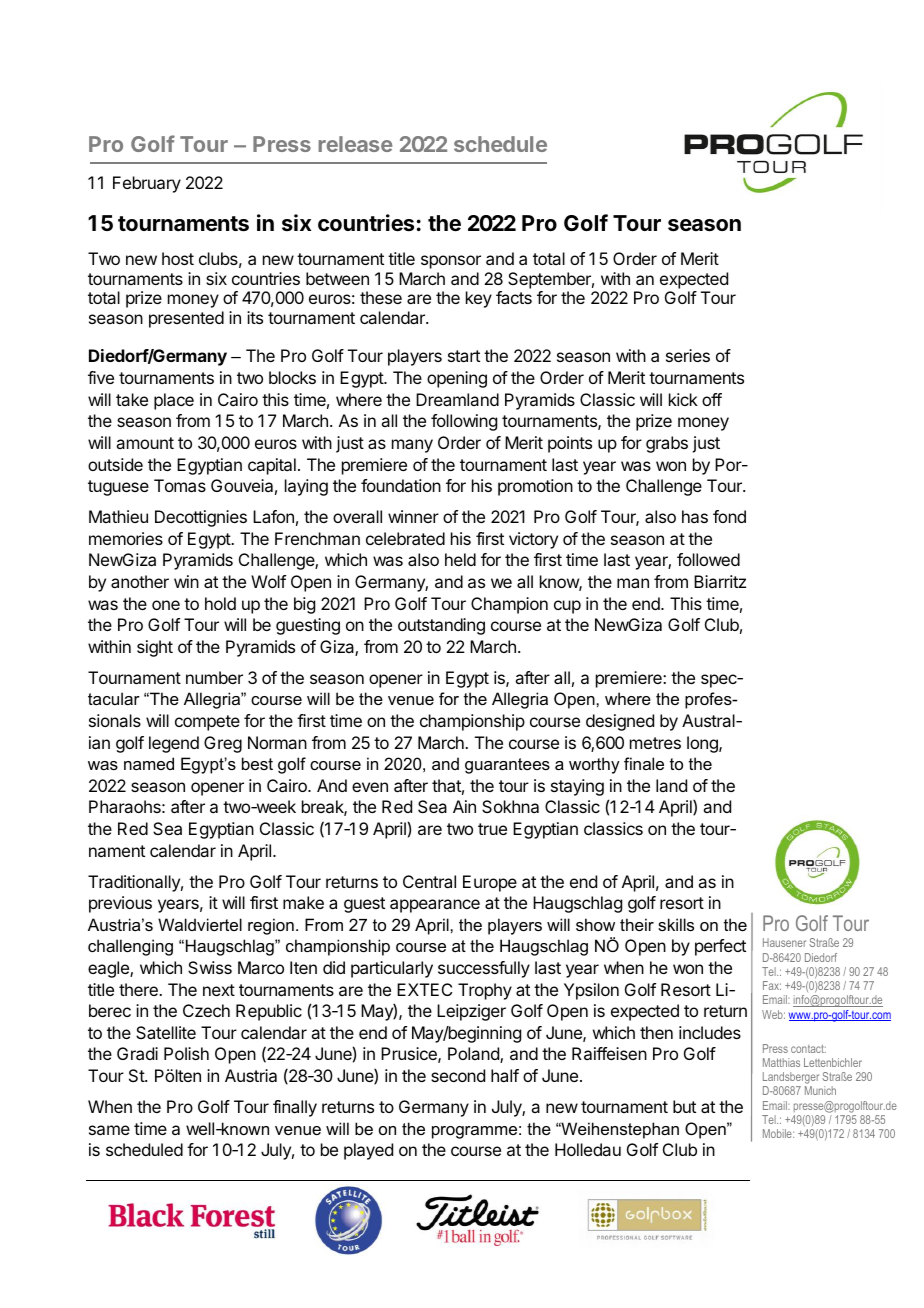  What do you see at coordinates (147, 184) in the screenshot?
I see `February` at bounding box center [147, 184].
